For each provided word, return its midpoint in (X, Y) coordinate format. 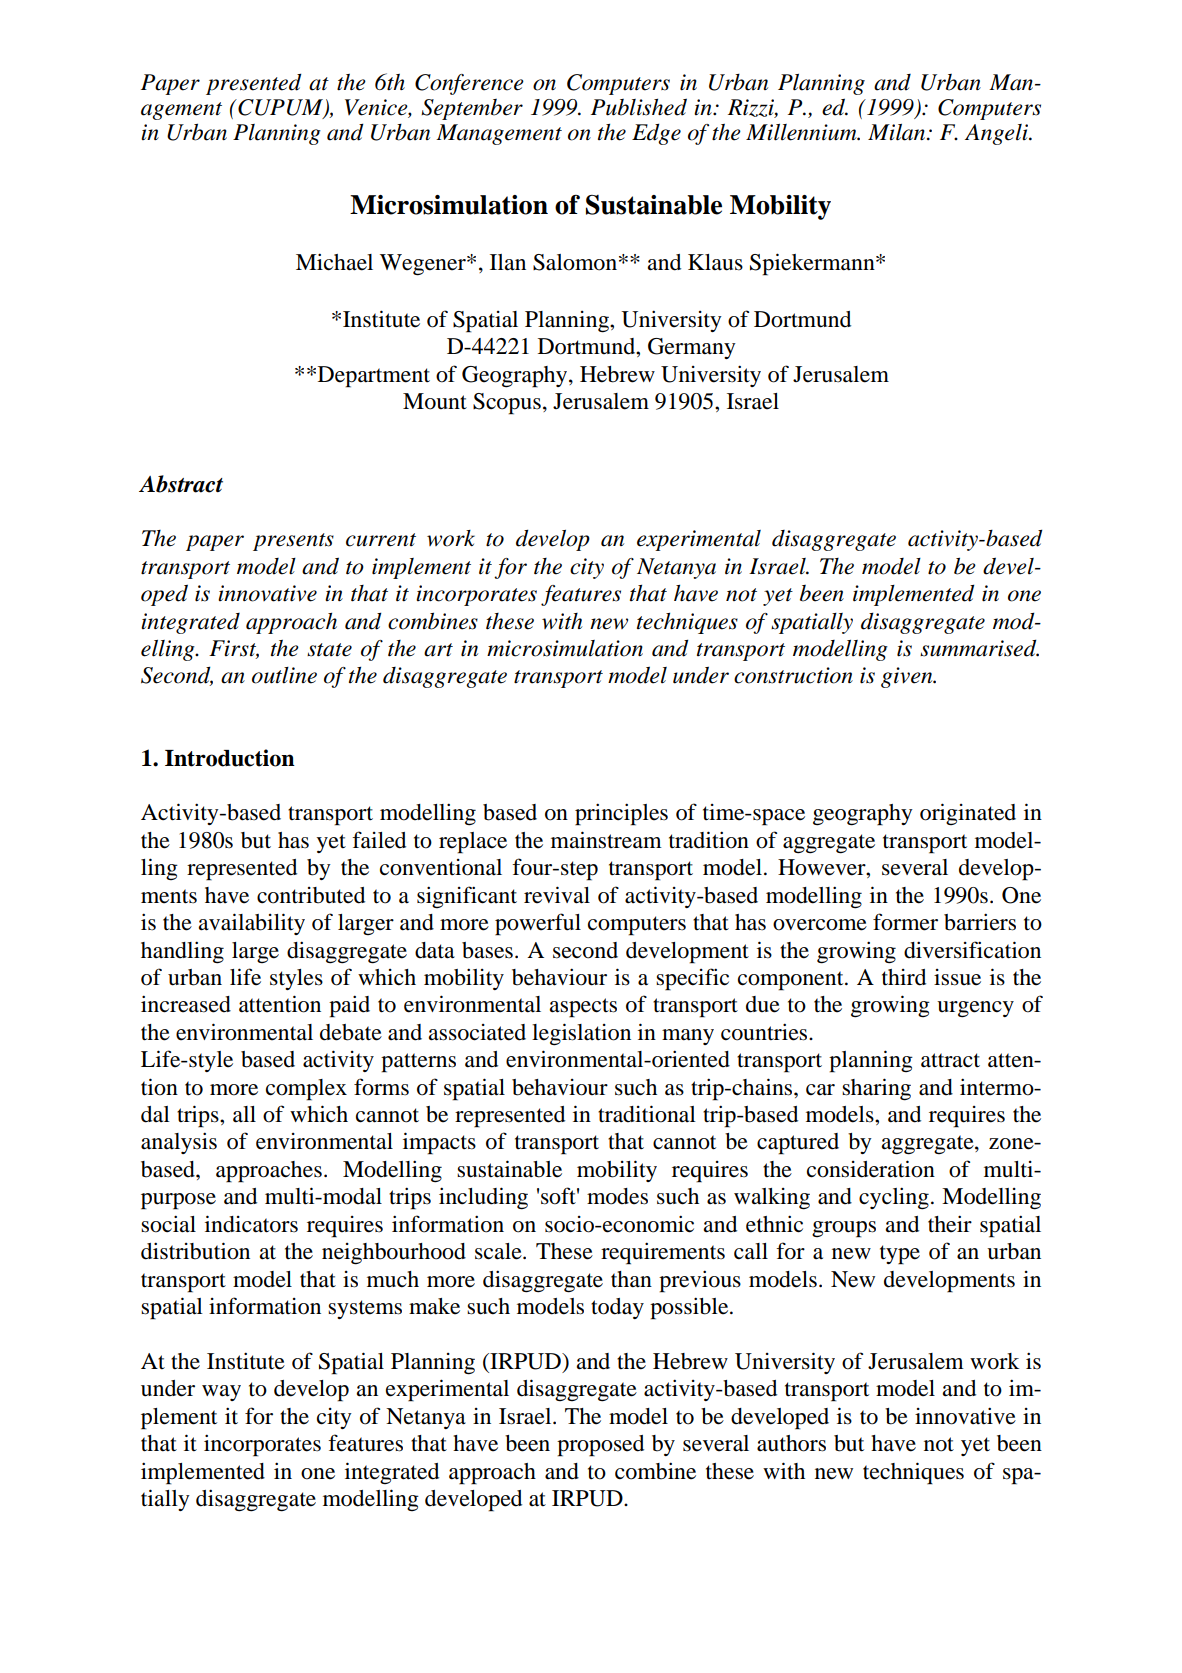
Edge (656, 134)
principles (621, 814)
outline (284, 675)
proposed (600, 1446)
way (221, 1393)
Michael (334, 262)
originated (968, 814)
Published (639, 107)
